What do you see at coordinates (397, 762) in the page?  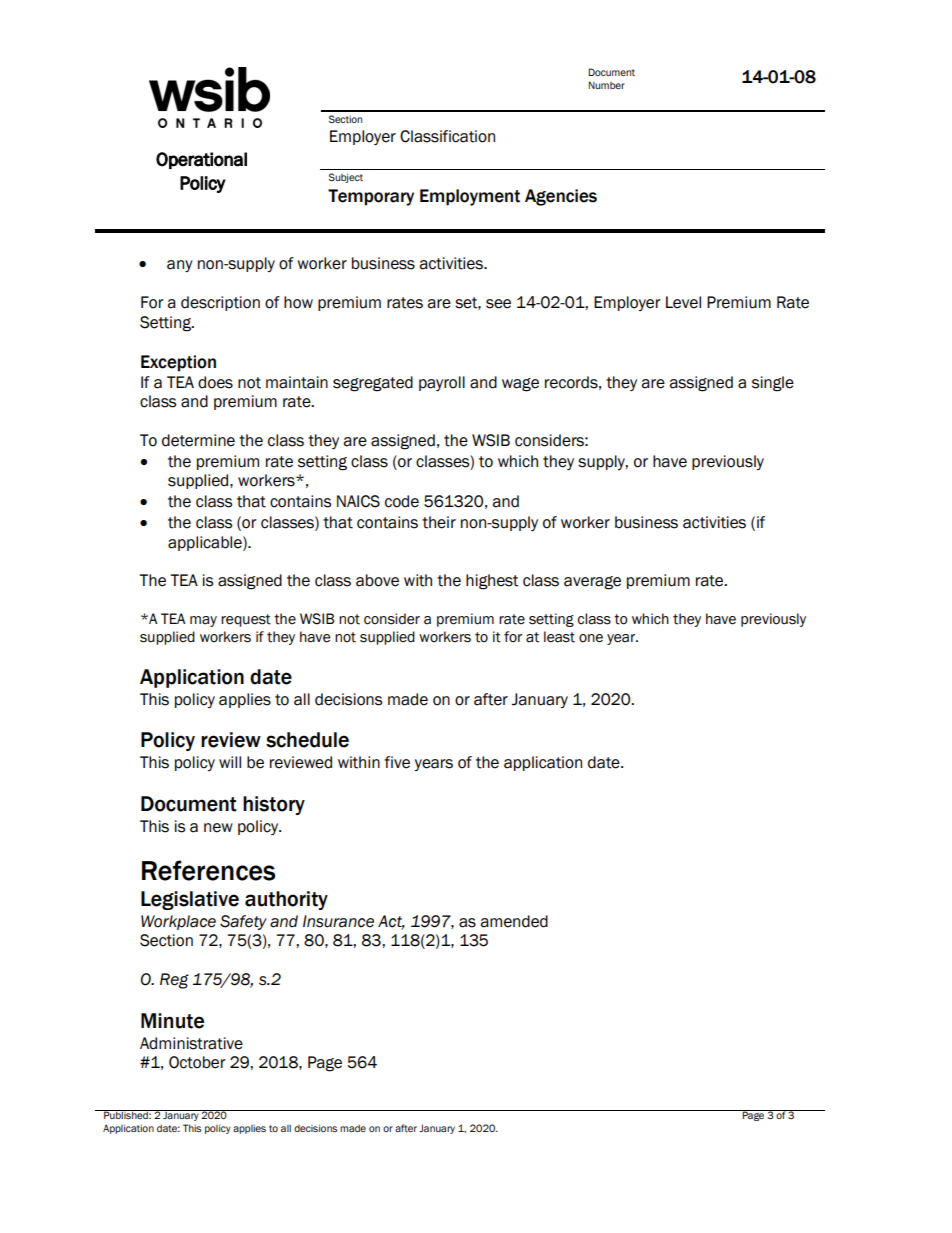 I see `five` at bounding box center [397, 762].
